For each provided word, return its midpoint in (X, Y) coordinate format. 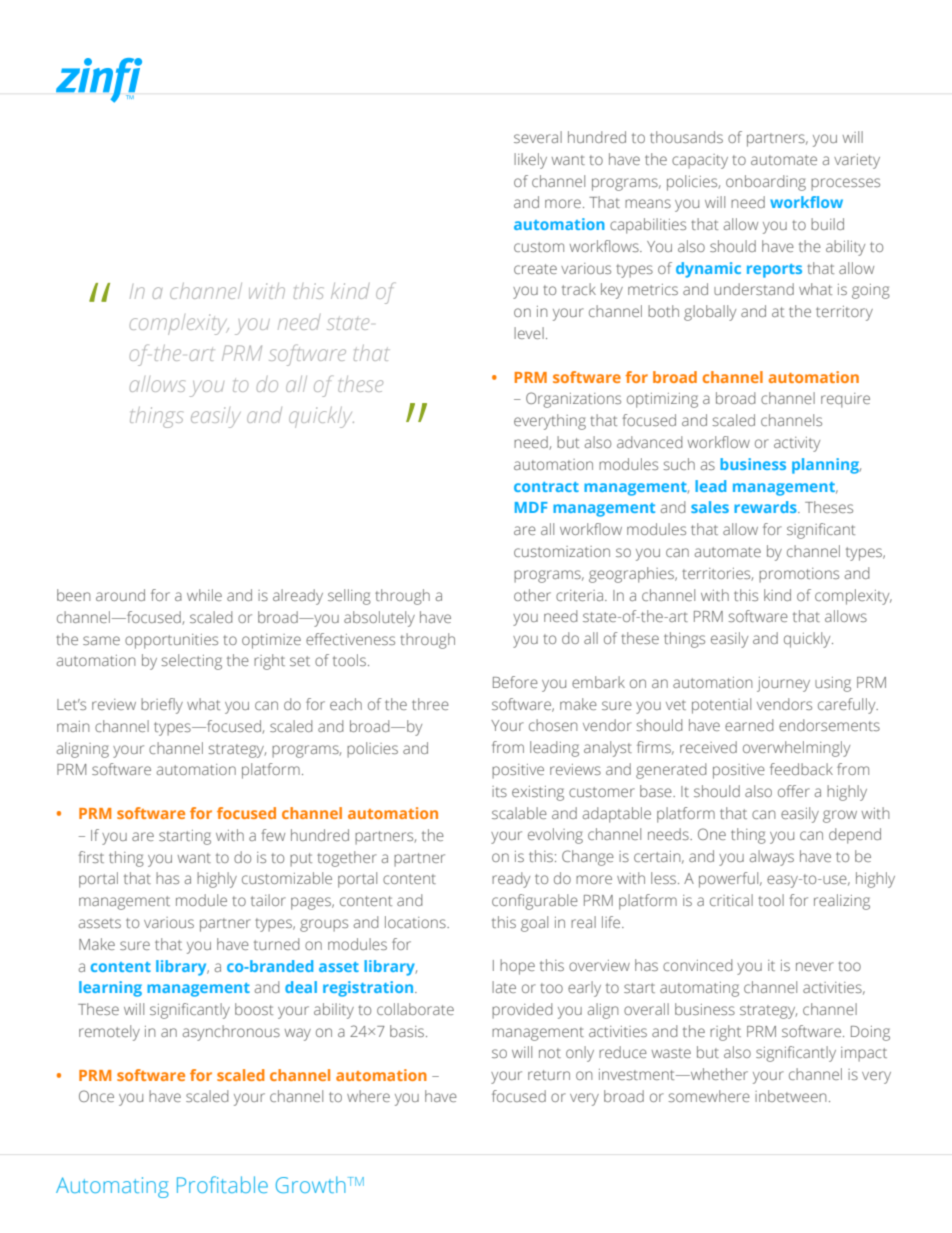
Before (515, 682)
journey (783, 684)
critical (731, 900)
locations (416, 922)
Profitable (222, 1184)
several (538, 137)
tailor (268, 900)
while (204, 595)
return (549, 1075)
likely (530, 161)
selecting (191, 662)
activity (797, 444)
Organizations (573, 400)
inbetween (790, 1096)
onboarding (766, 183)
